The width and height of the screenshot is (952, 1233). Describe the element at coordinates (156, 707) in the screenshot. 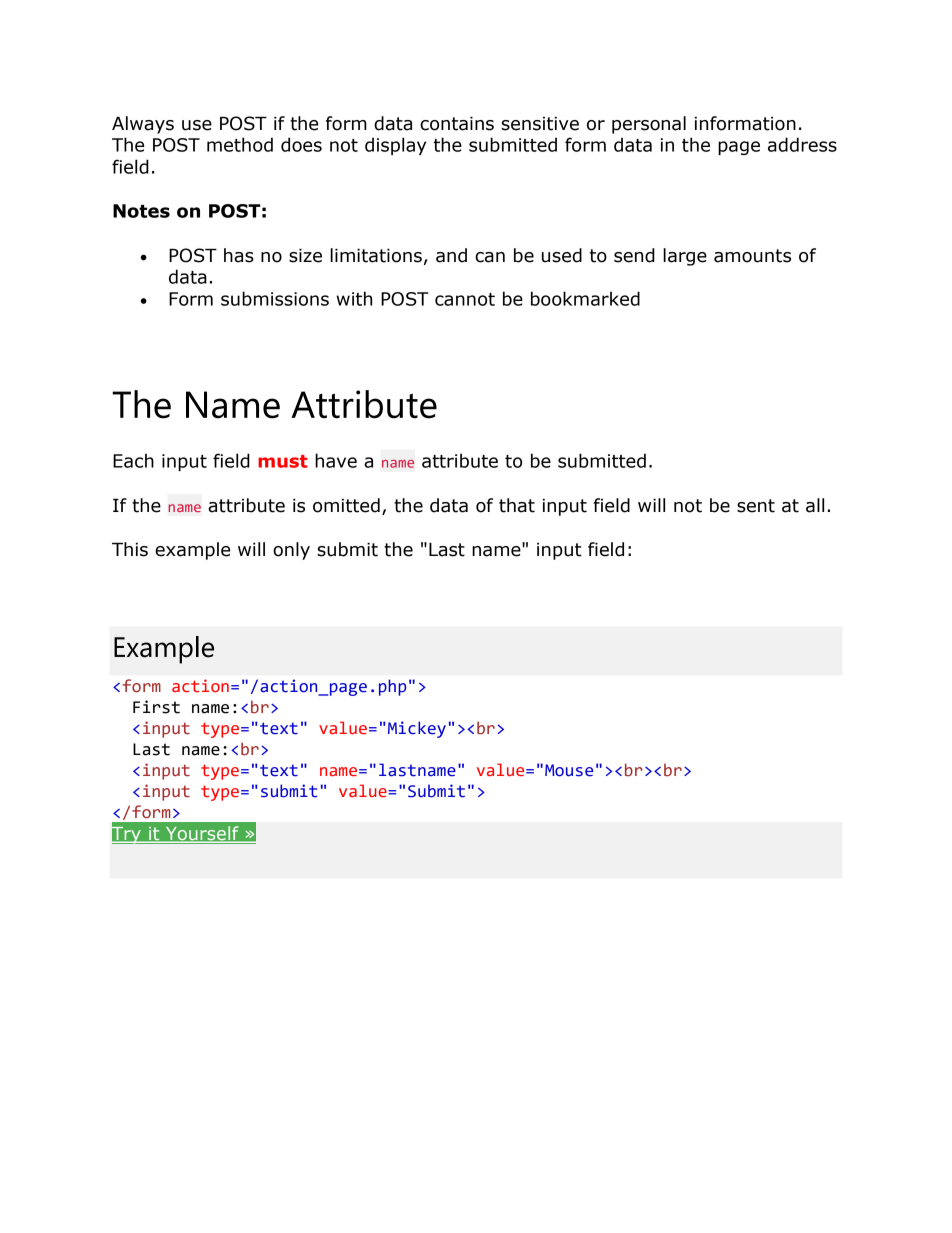

I see `First` at that location.
